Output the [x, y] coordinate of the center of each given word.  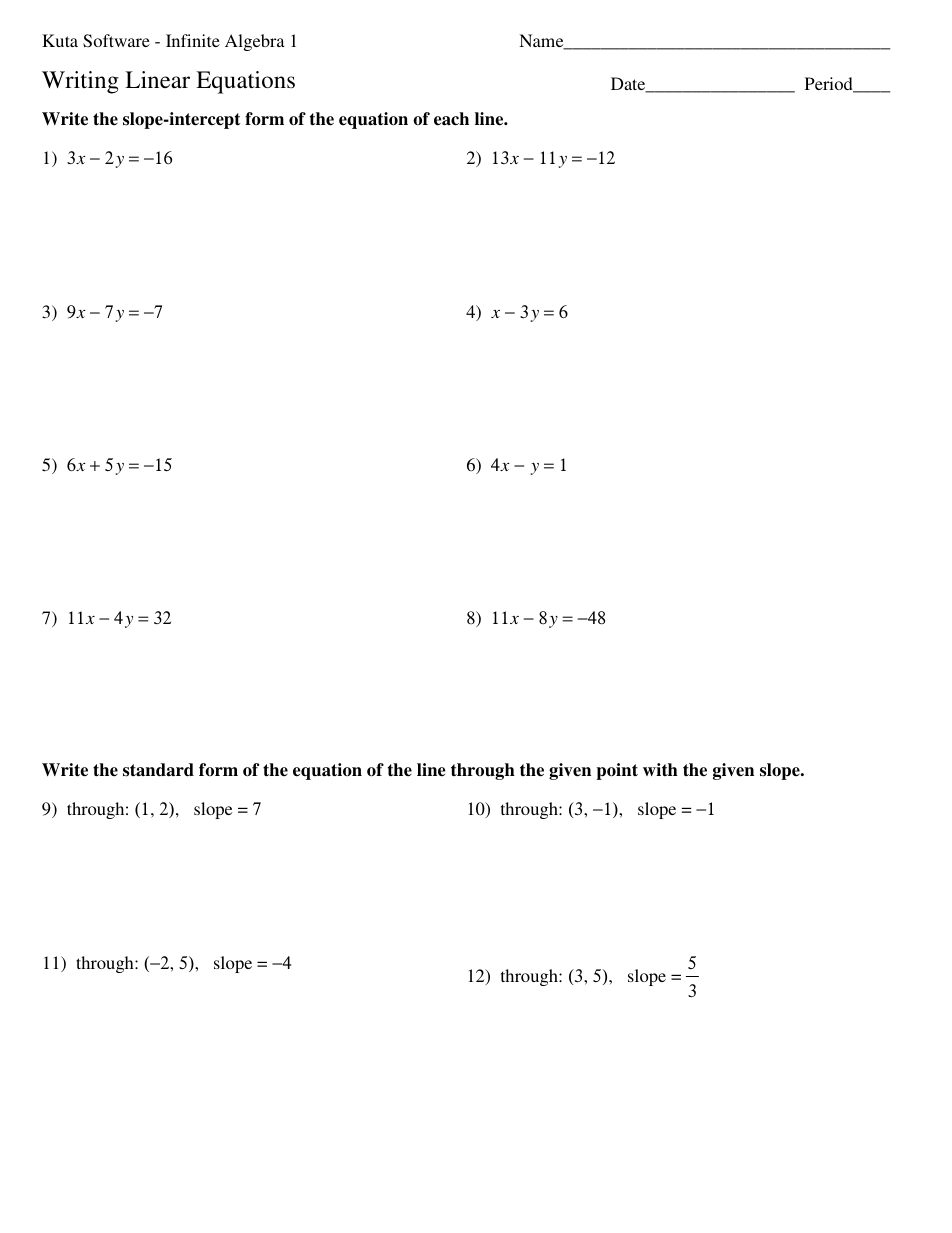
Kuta [60, 40]
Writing [80, 82]
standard [158, 770]
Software [116, 41]
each [451, 119]
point [617, 771]
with [660, 769]
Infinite [193, 40]
